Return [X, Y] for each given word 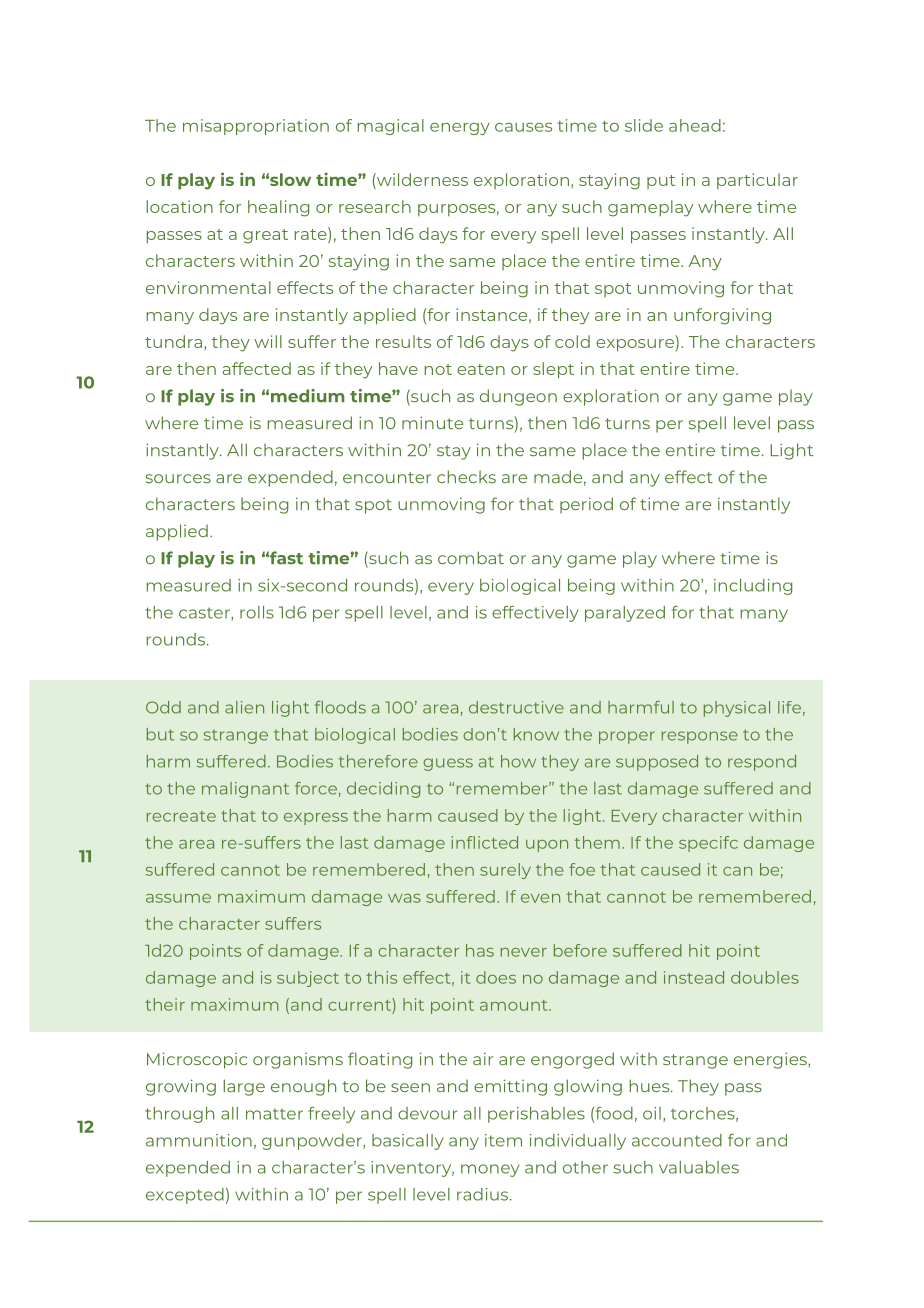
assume [178, 898]
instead [694, 977]
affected [257, 368]
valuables [699, 1167]
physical [737, 709]
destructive [516, 707]
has [480, 950]
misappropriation [256, 127]
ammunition [199, 1140]
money [490, 1170]
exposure [635, 345]
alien [244, 707]
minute [432, 422]
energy [460, 128]
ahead [695, 125]
